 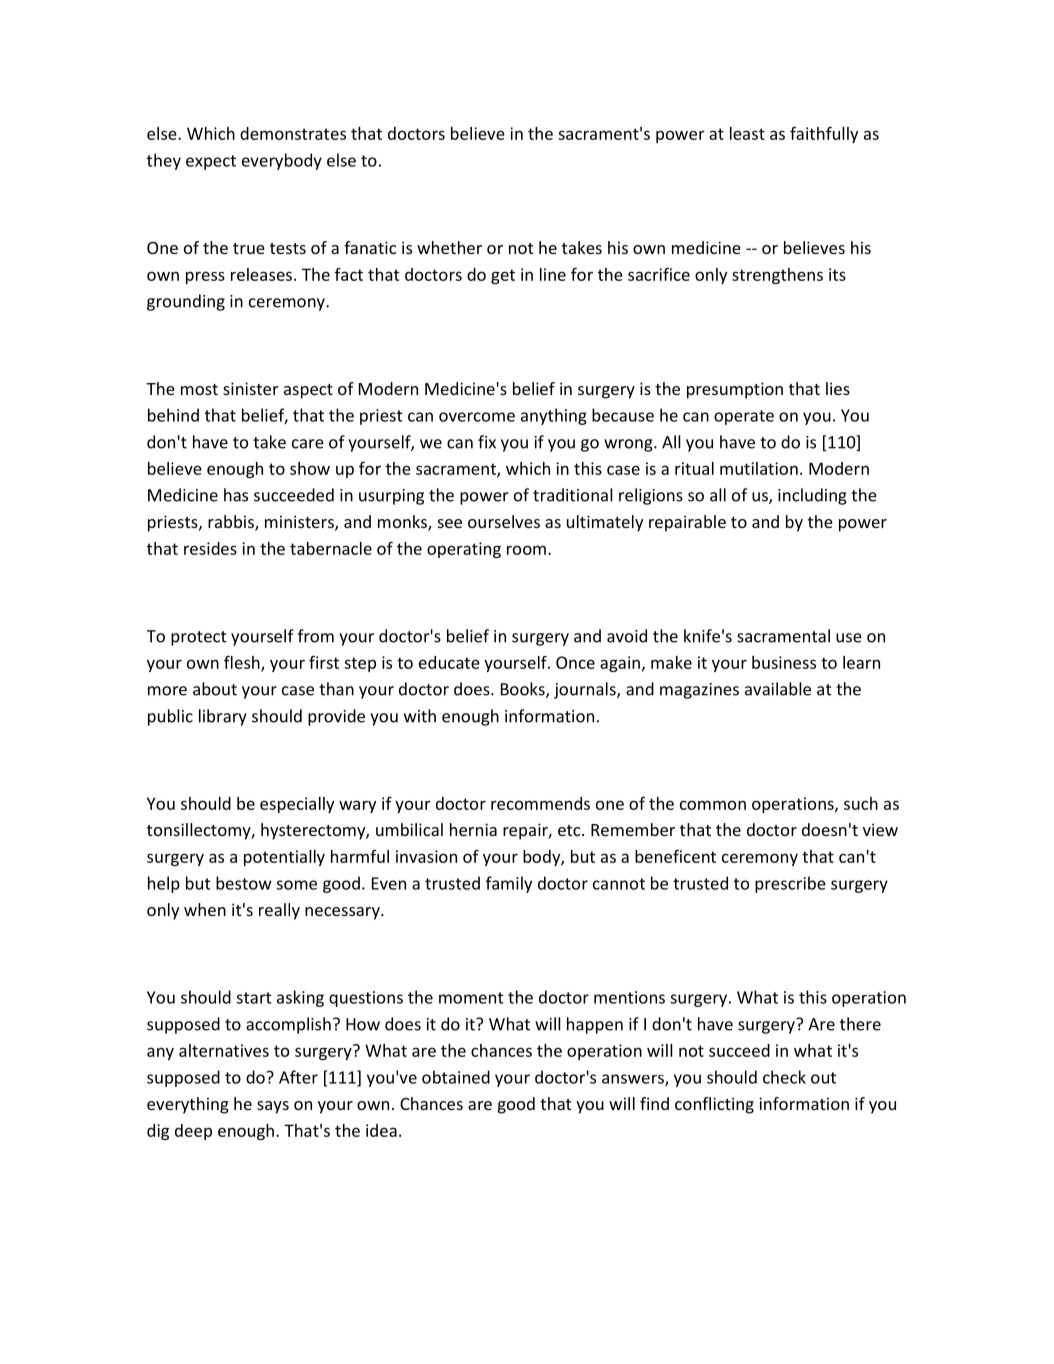 What do you see at coordinates (824, 134) in the image?
I see `faithfully` at bounding box center [824, 134].
